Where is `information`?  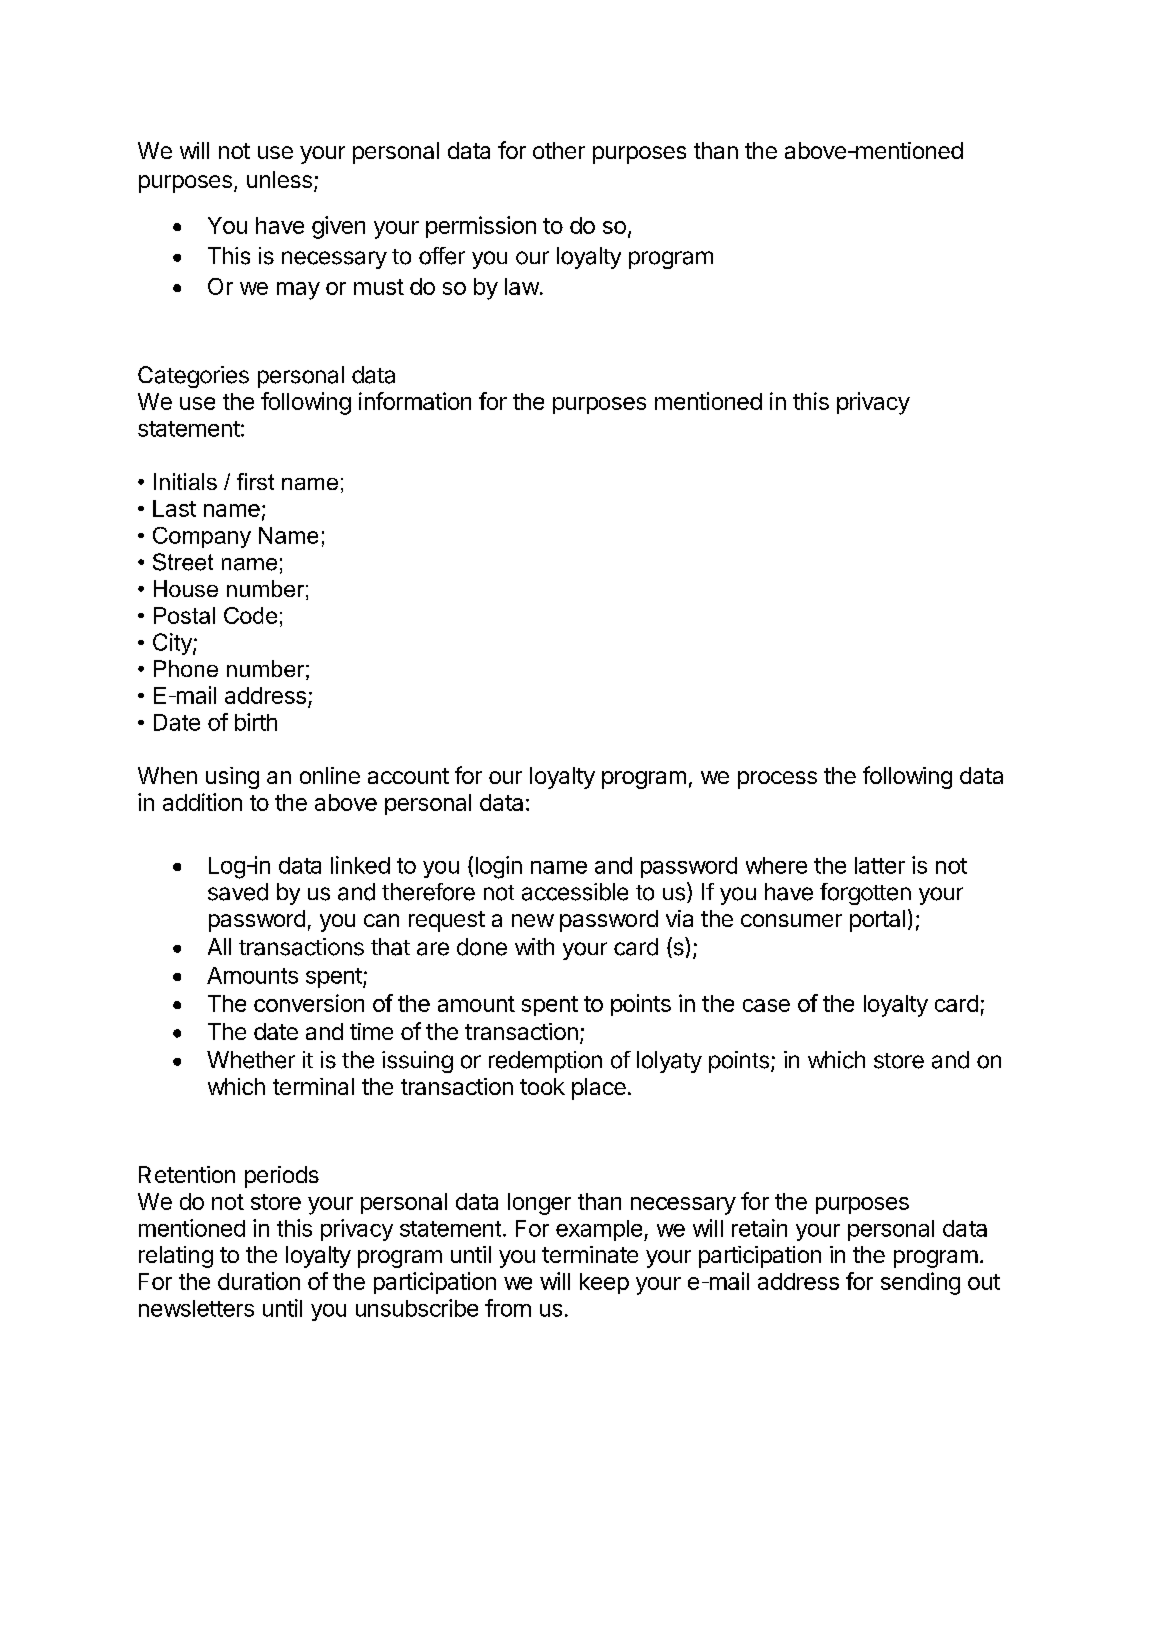
information is located at coordinates (415, 401).
